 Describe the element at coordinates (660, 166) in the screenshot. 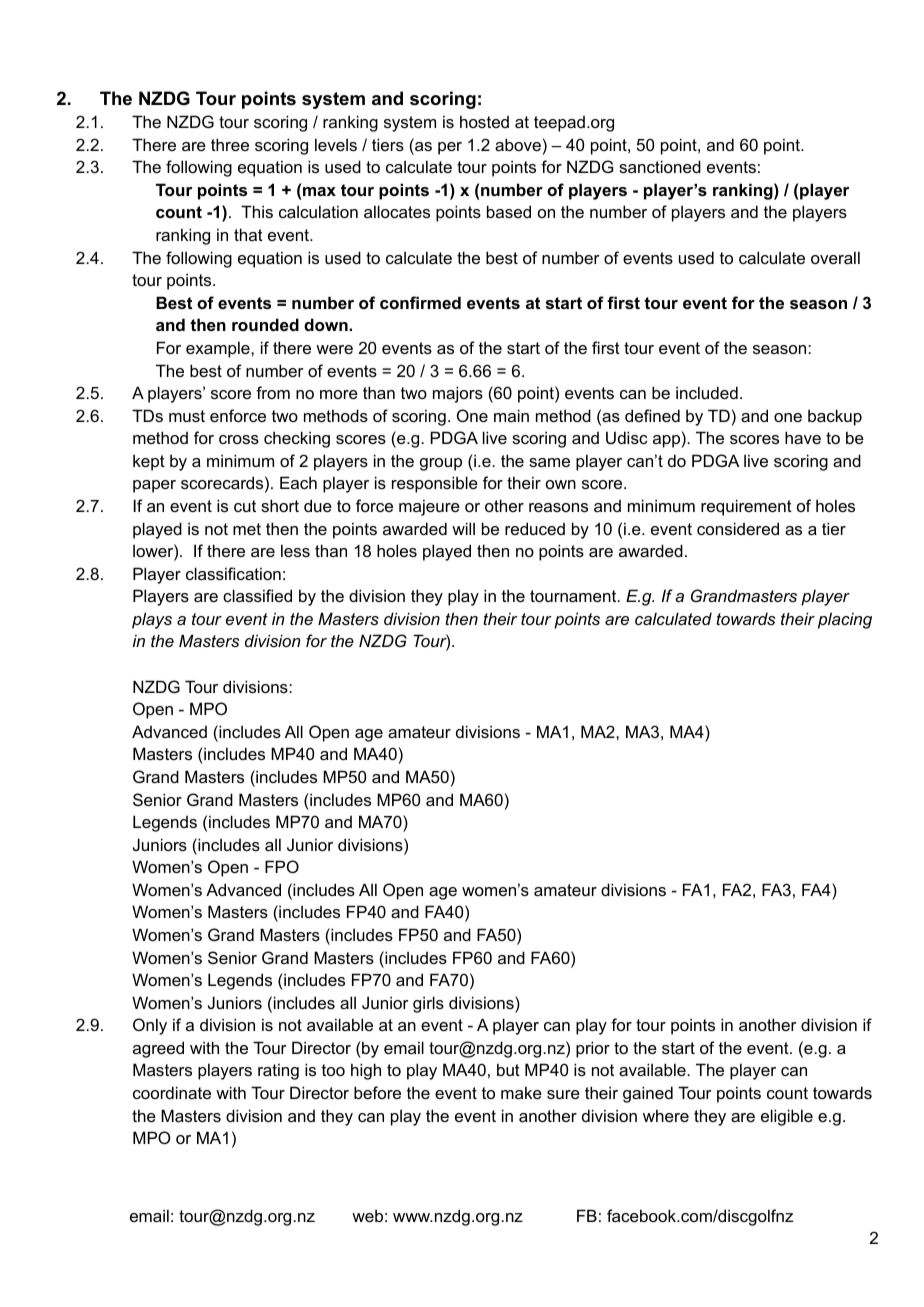

I see `sanctioned` at that location.
